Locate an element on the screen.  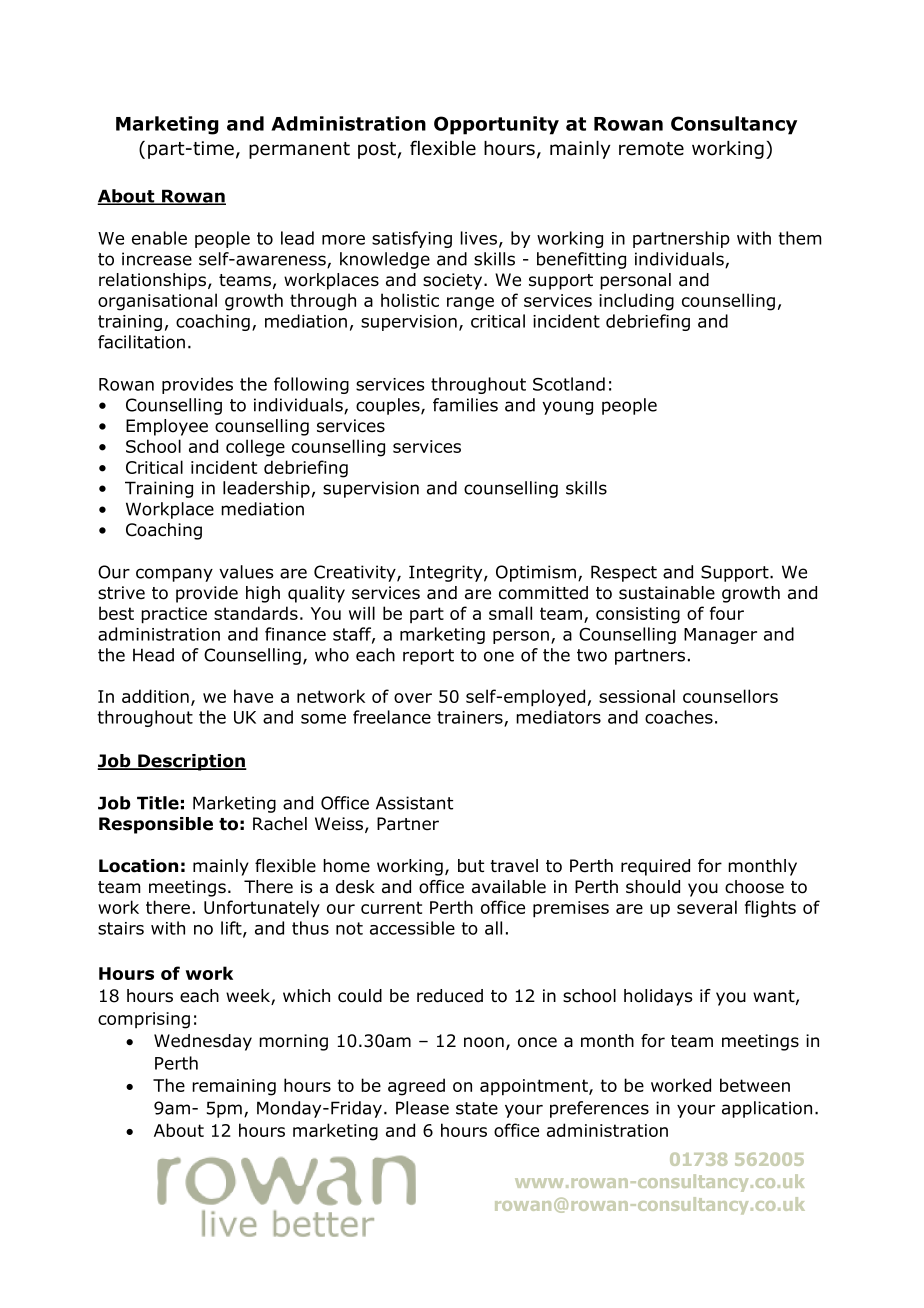
small is located at coordinates (510, 613).
